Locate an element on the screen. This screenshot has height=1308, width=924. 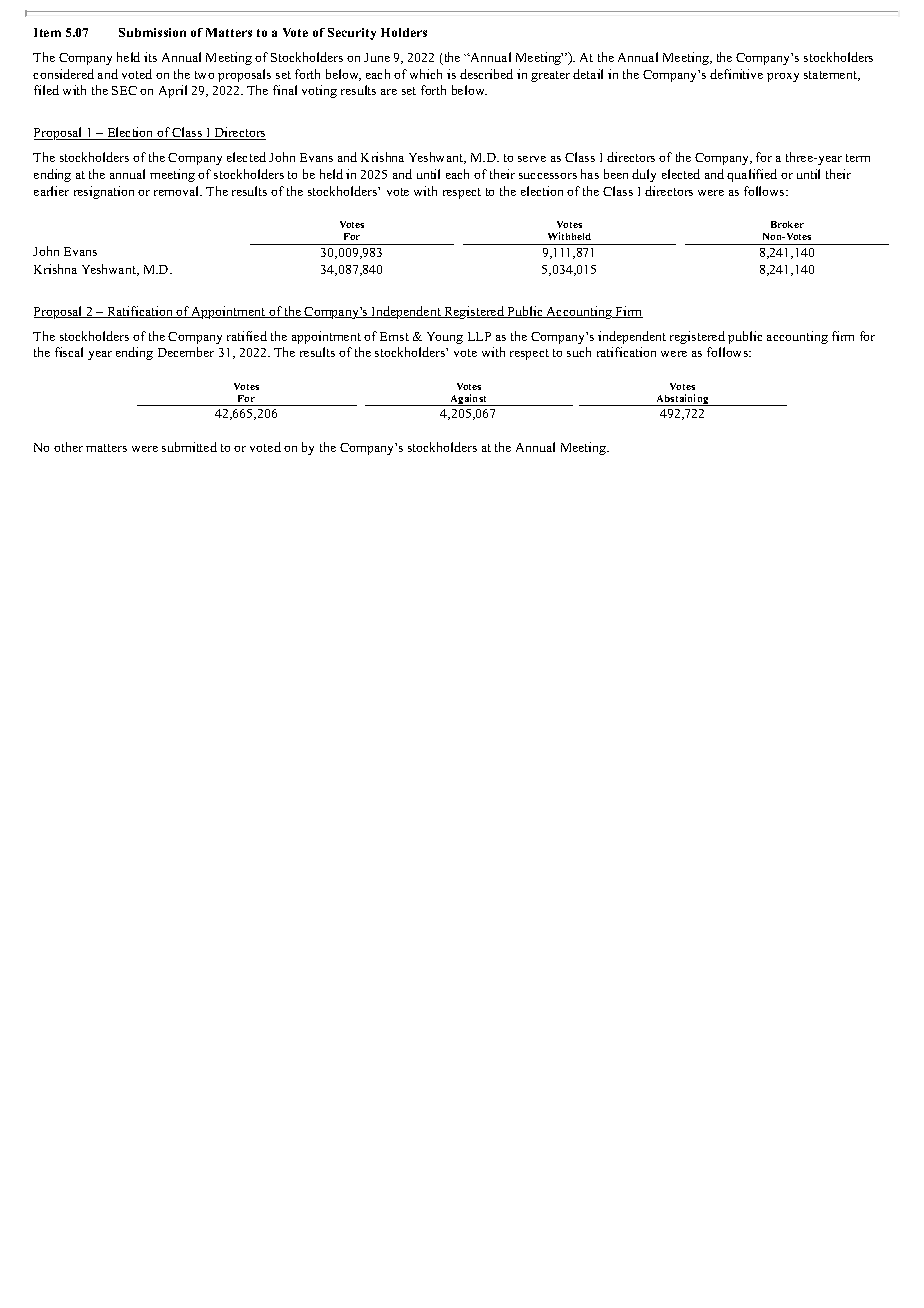
definitive is located at coordinates (736, 74).
